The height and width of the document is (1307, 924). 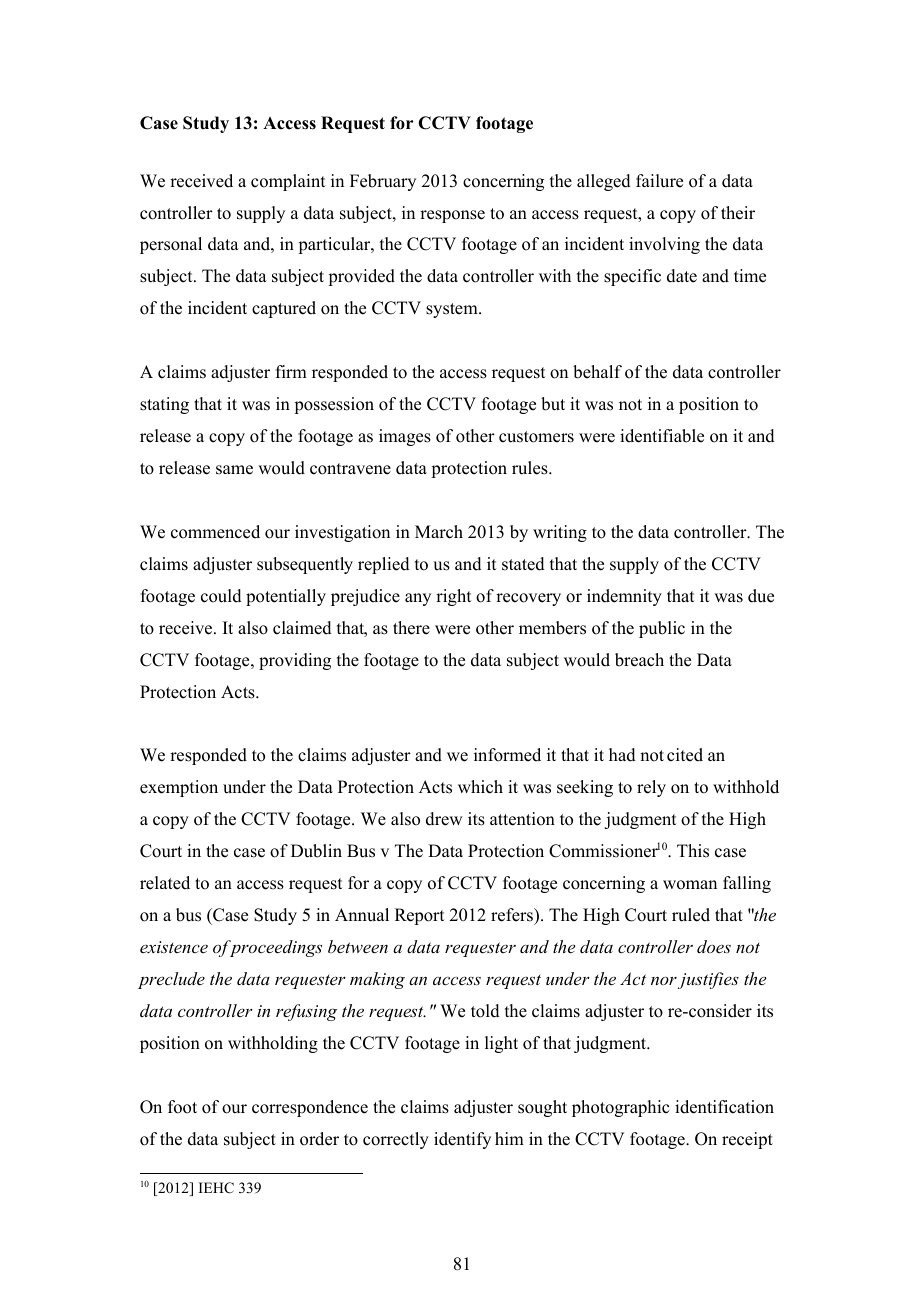 What do you see at coordinates (724, 1107) in the document?
I see `identification` at bounding box center [724, 1107].
